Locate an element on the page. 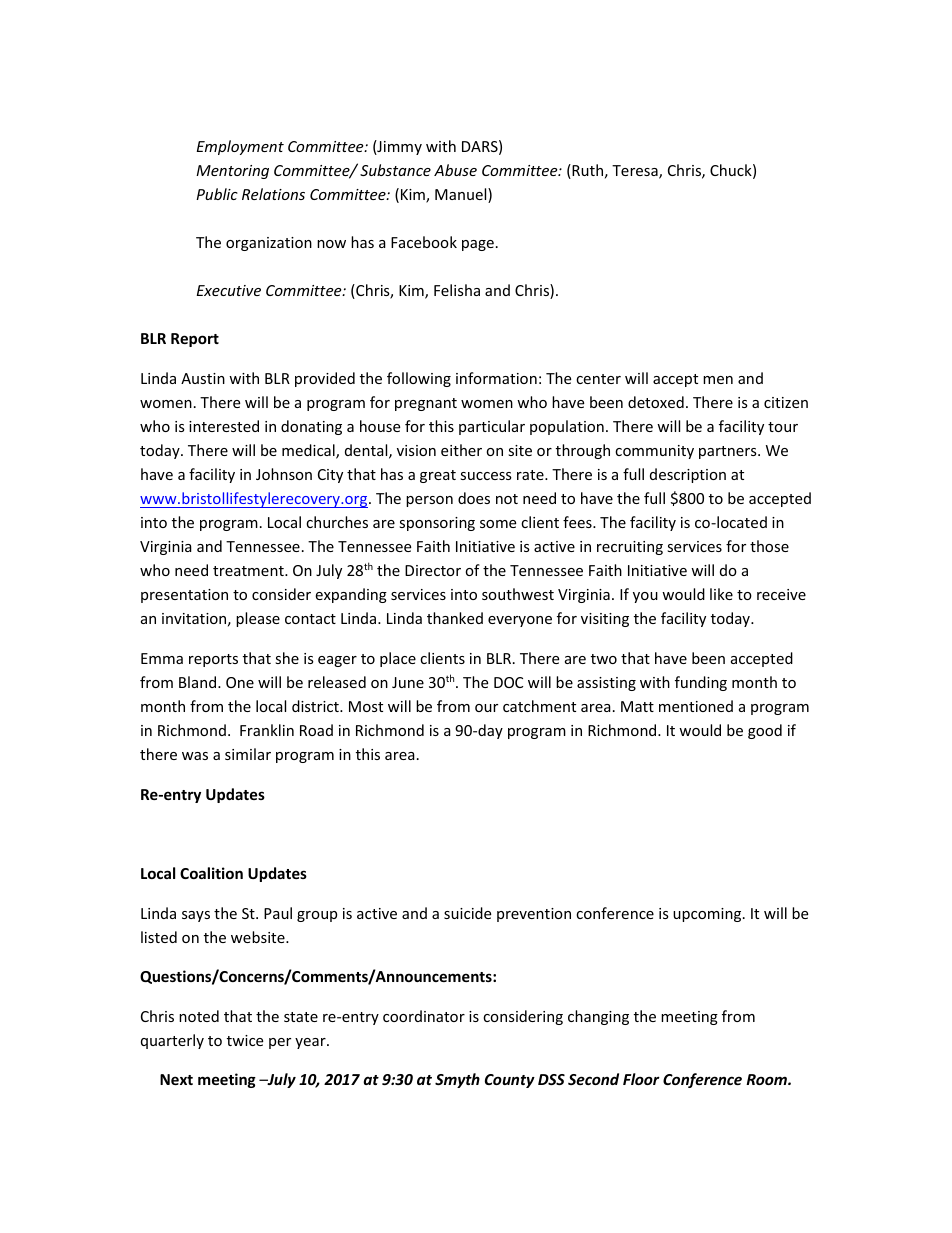 The height and width of the image is (1233, 952). detoxed is located at coordinates (656, 402).
